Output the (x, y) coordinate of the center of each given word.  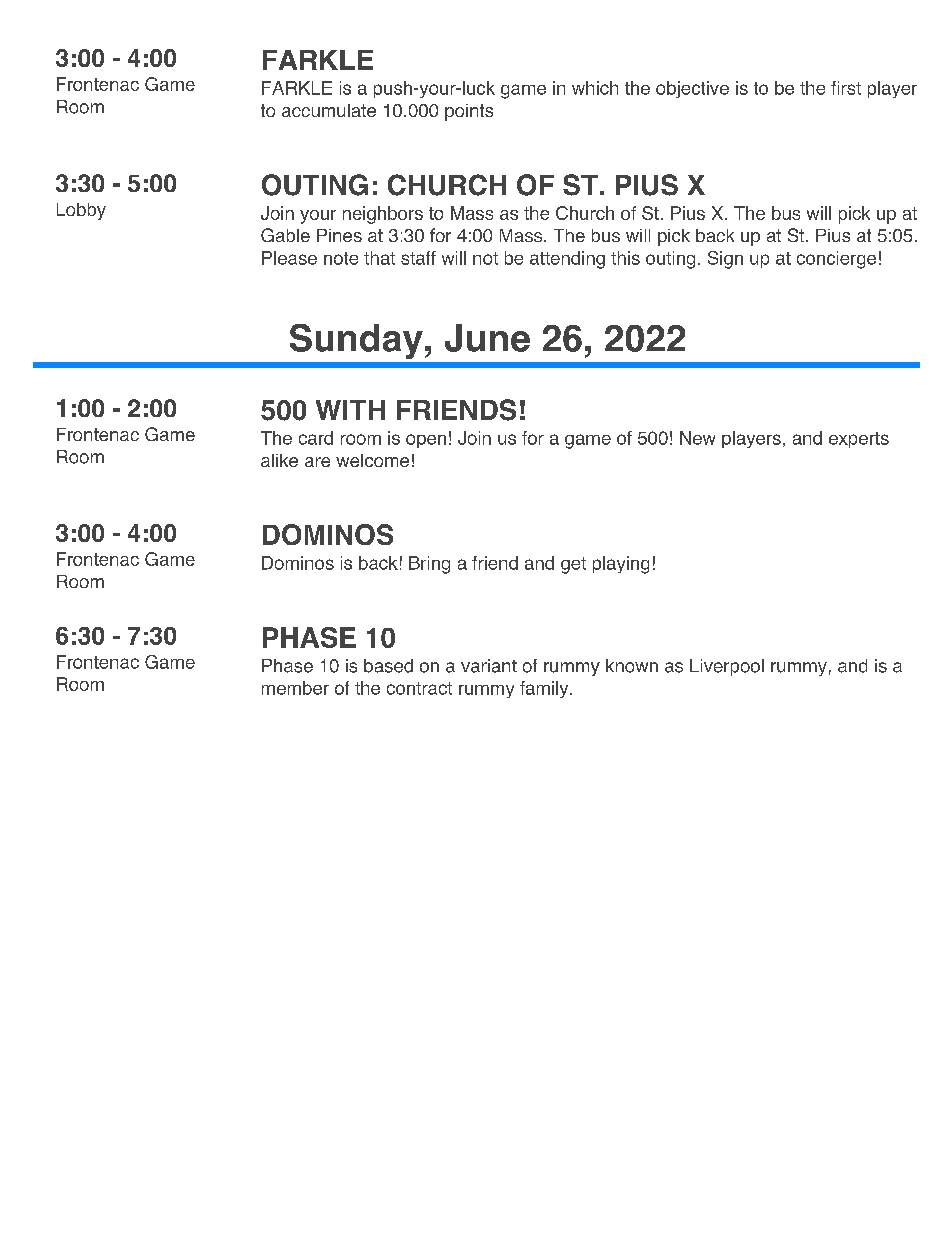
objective (692, 89)
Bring (429, 565)
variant (489, 666)
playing (621, 565)
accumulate (329, 110)
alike (279, 460)
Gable (285, 235)
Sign (725, 260)
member (295, 688)
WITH (350, 410)
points (469, 112)
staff (418, 258)
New (697, 438)
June (487, 338)
